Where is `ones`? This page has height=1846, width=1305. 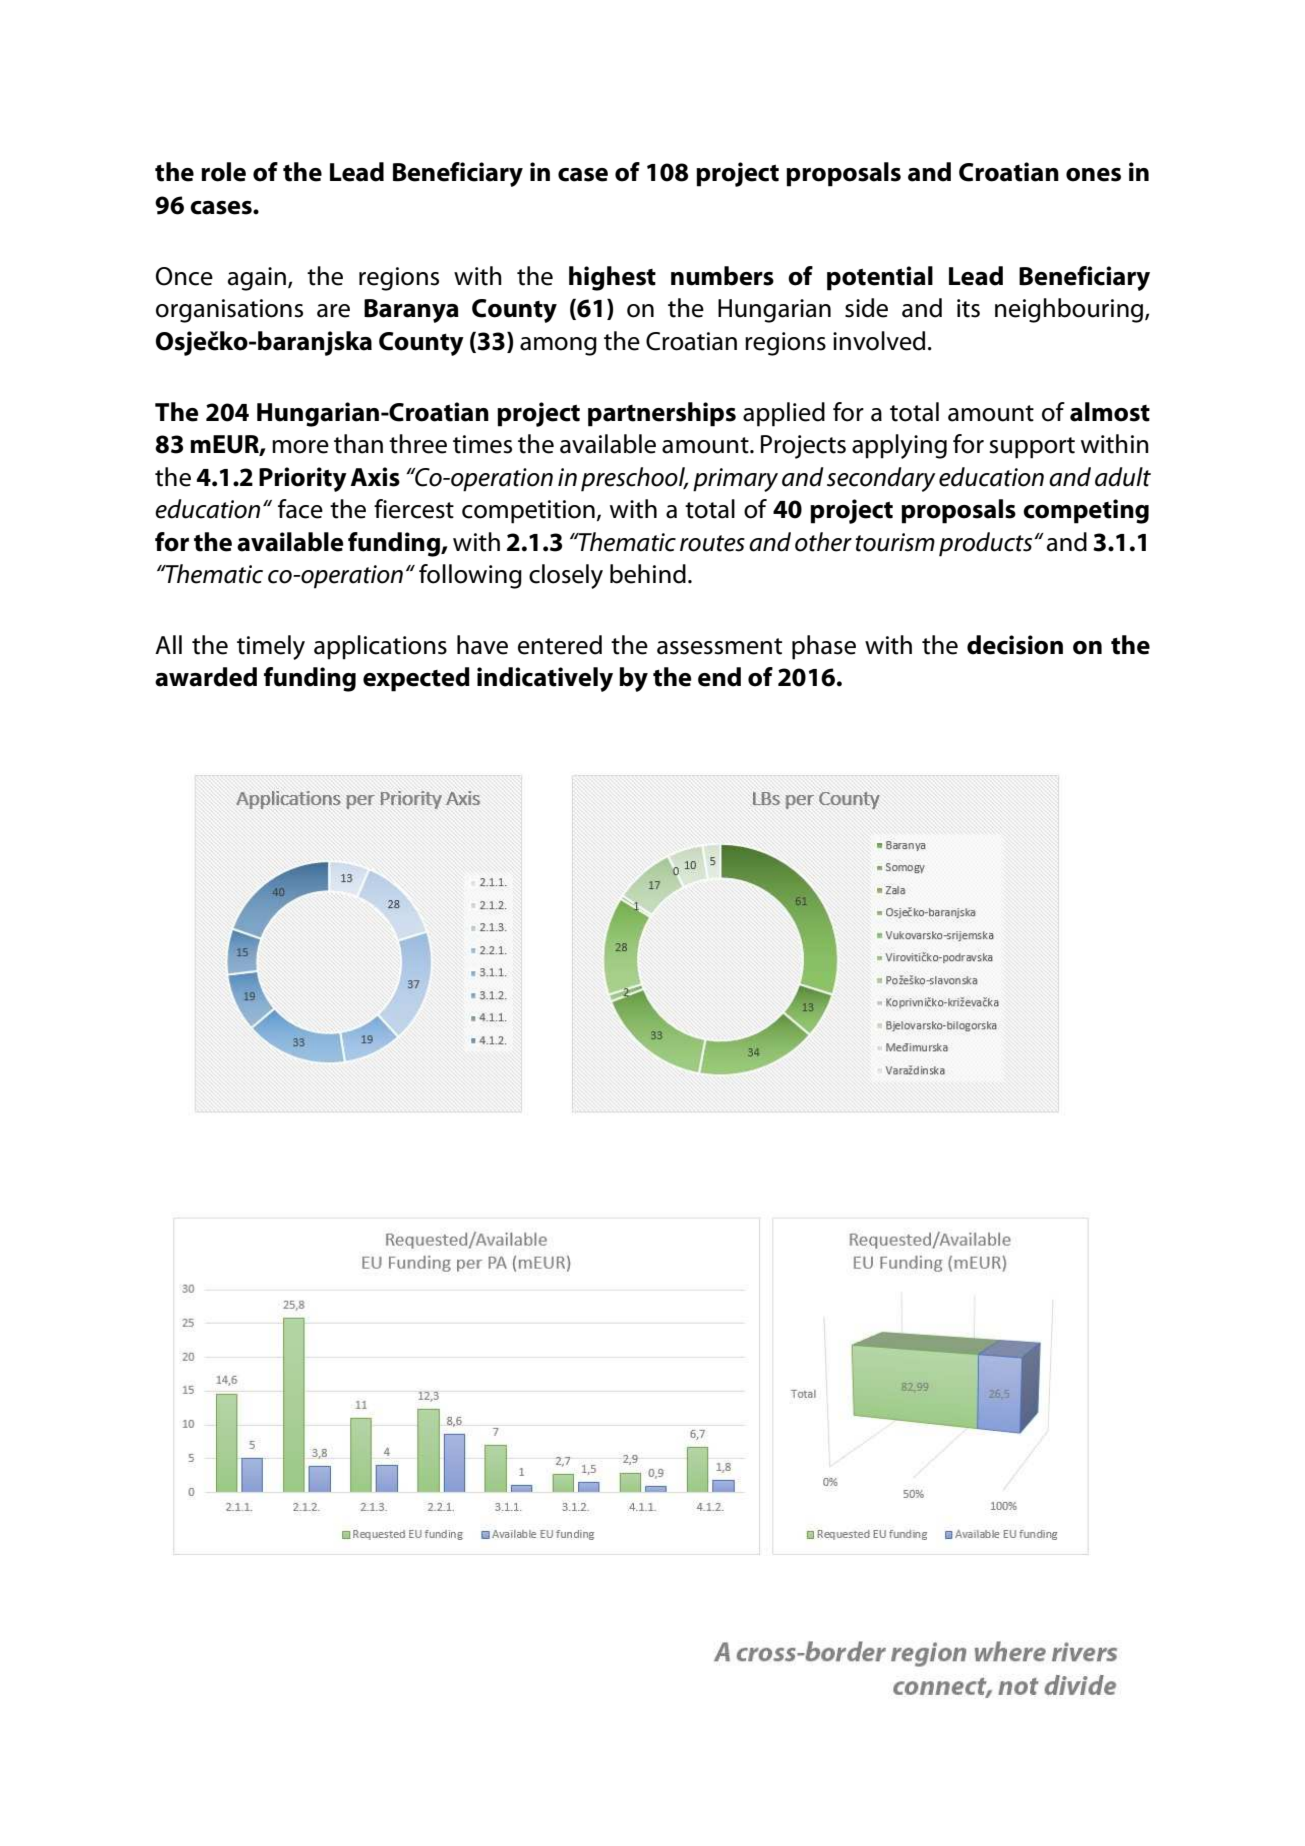 ones is located at coordinates (1093, 175).
